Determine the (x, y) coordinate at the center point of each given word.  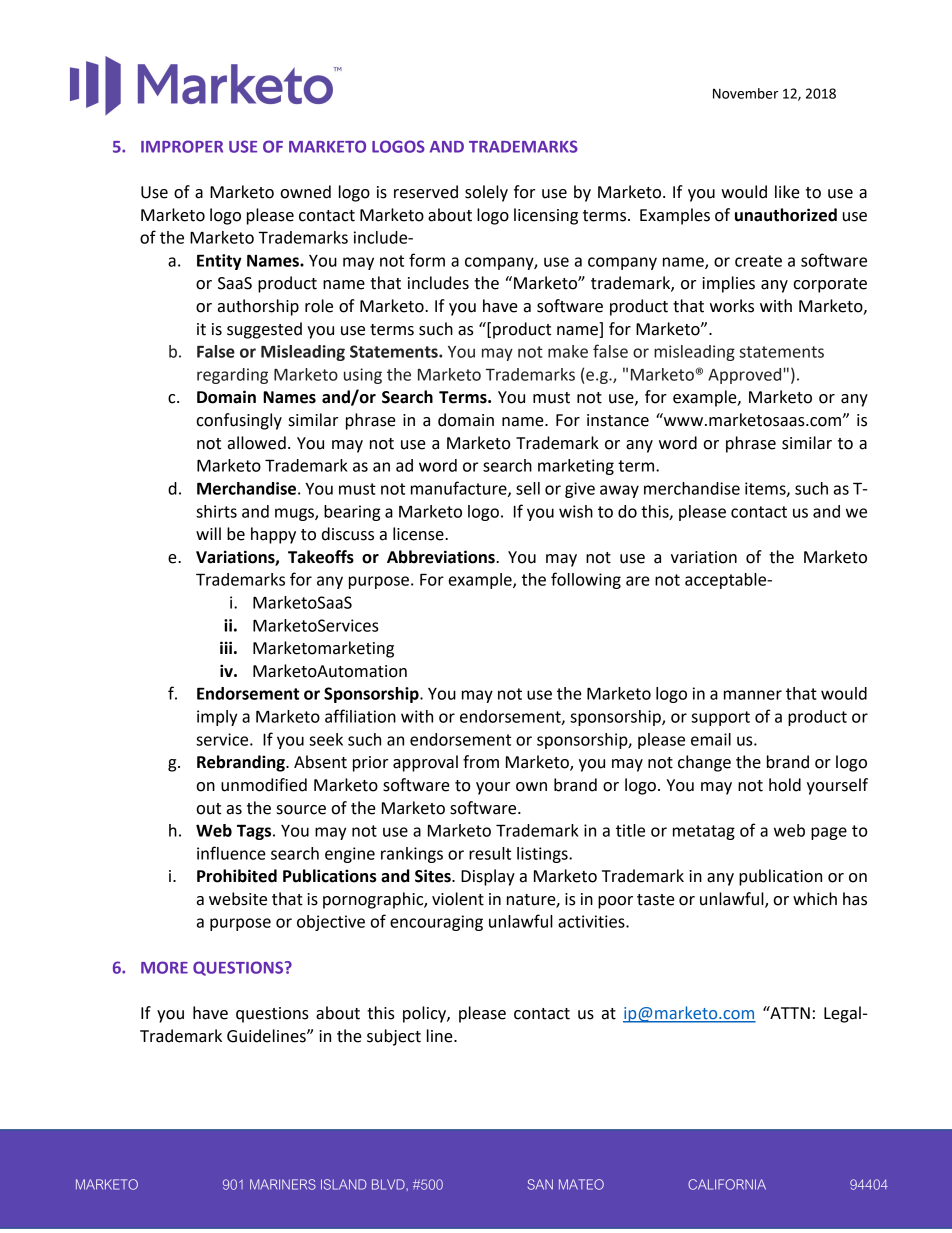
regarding (232, 376)
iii (226, 647)
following (586, 580)
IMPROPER (182, 146)
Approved (746, 376)
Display (488, 877)
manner (753, 695)
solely (486, 193)
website (238, 899)
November (745, 93)
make (568, 351)
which (815, 899)
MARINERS (283, 1184)
